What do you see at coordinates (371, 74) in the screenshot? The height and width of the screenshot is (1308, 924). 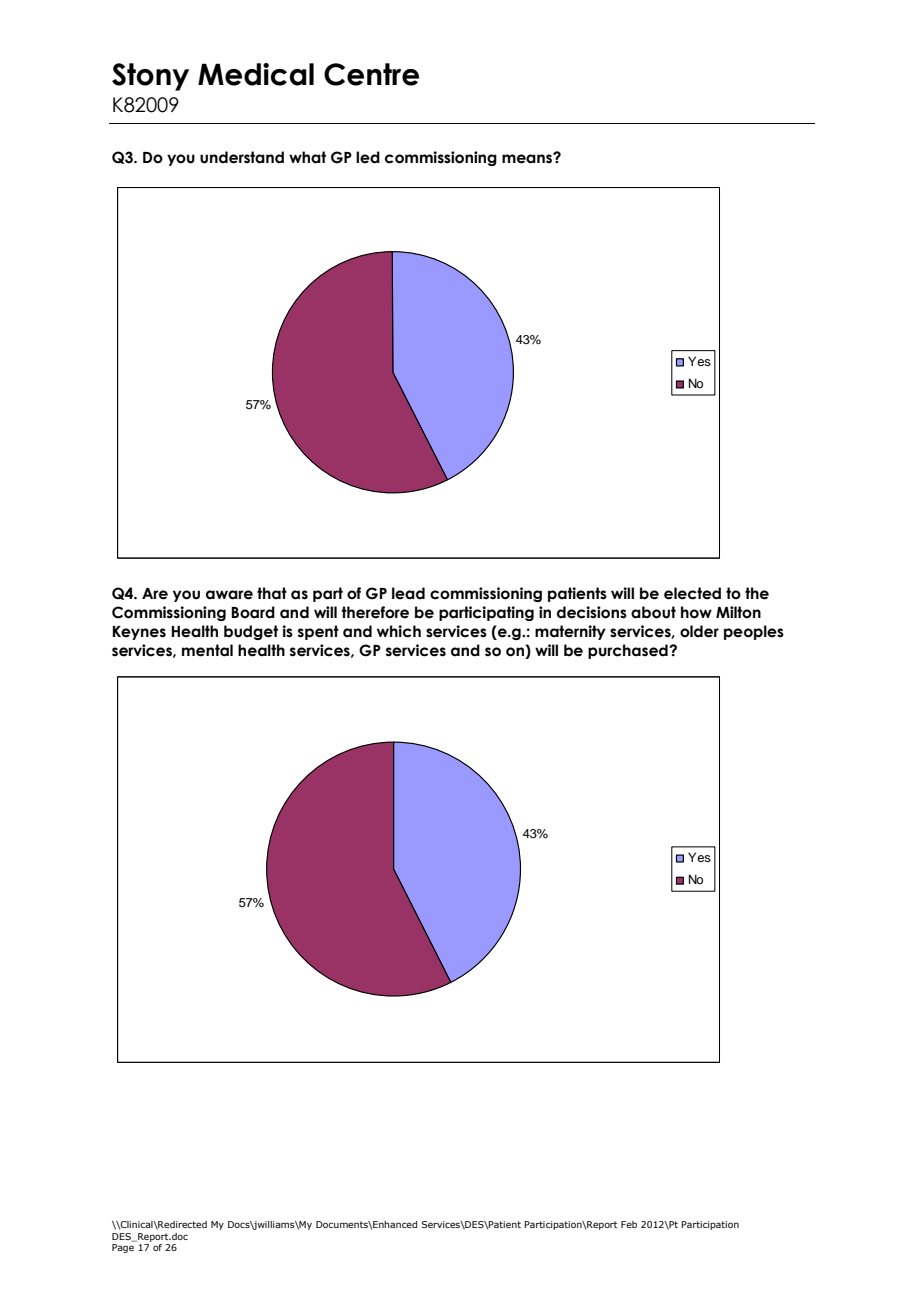 I see `Centre` at bounding box center [371, 74].
